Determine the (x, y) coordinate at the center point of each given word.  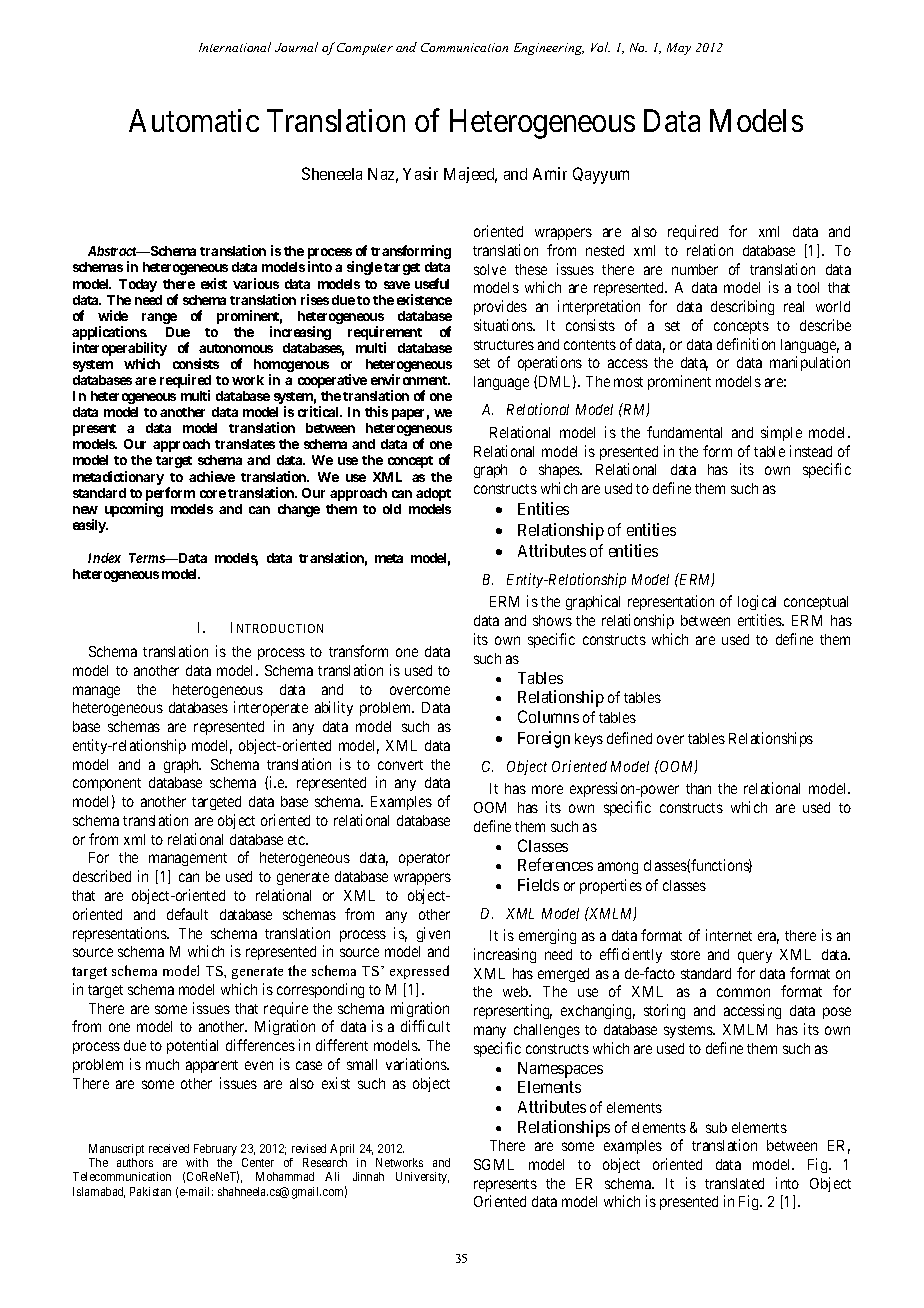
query (755, 957)
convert (400, 765)
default (187, 914)
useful (432, 283)
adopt (433, 494)
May (679, 49)
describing (742, 307)
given (433, 934)
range (159, 318)
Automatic (194, 120)
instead (811, 451)
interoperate (271, 708)
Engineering (549, 49)
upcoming (134, 510)
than (698, 788)
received (169, 1148)
